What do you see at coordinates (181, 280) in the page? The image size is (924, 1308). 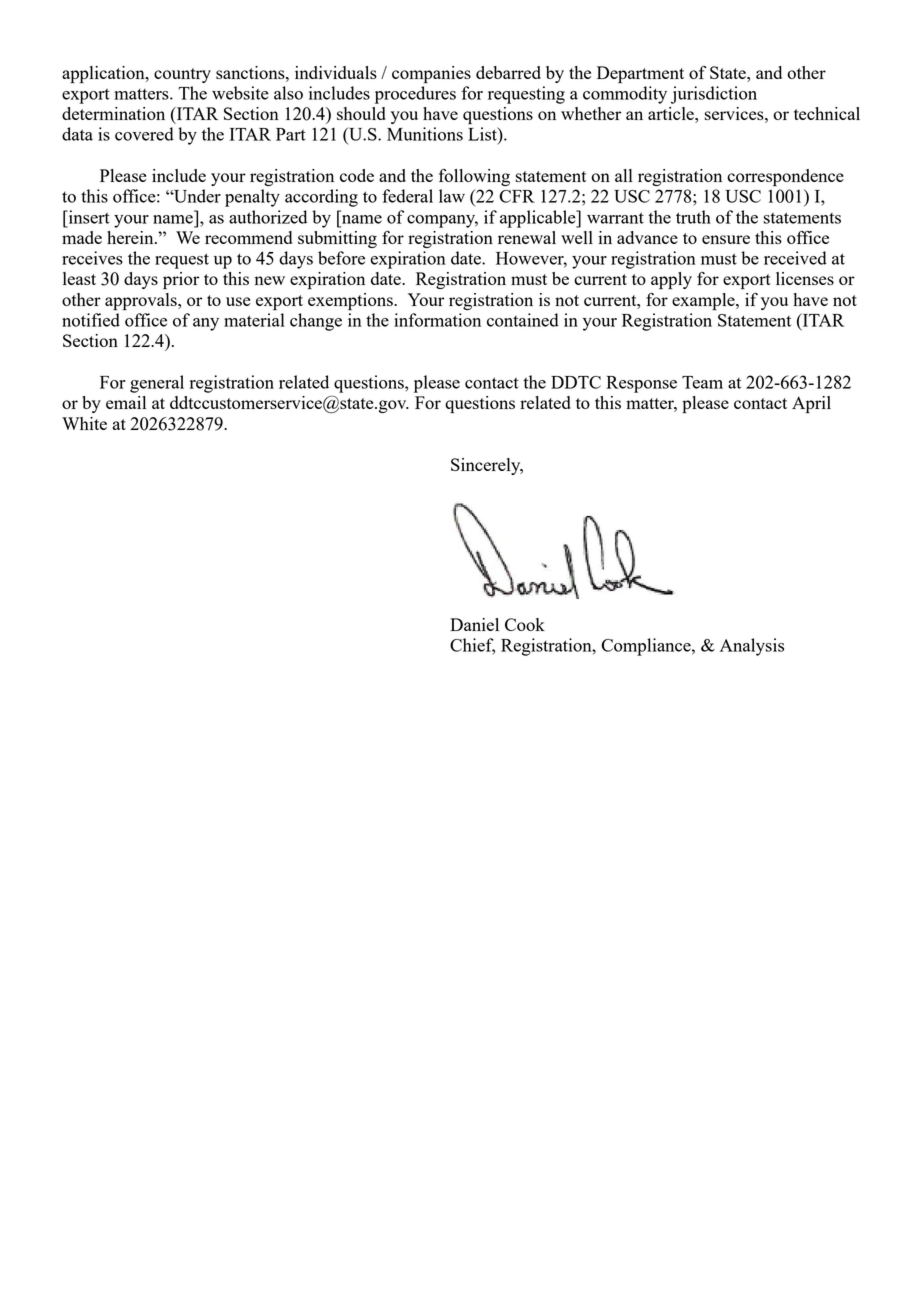 I see `prior` at bounding box center [181, 280].
